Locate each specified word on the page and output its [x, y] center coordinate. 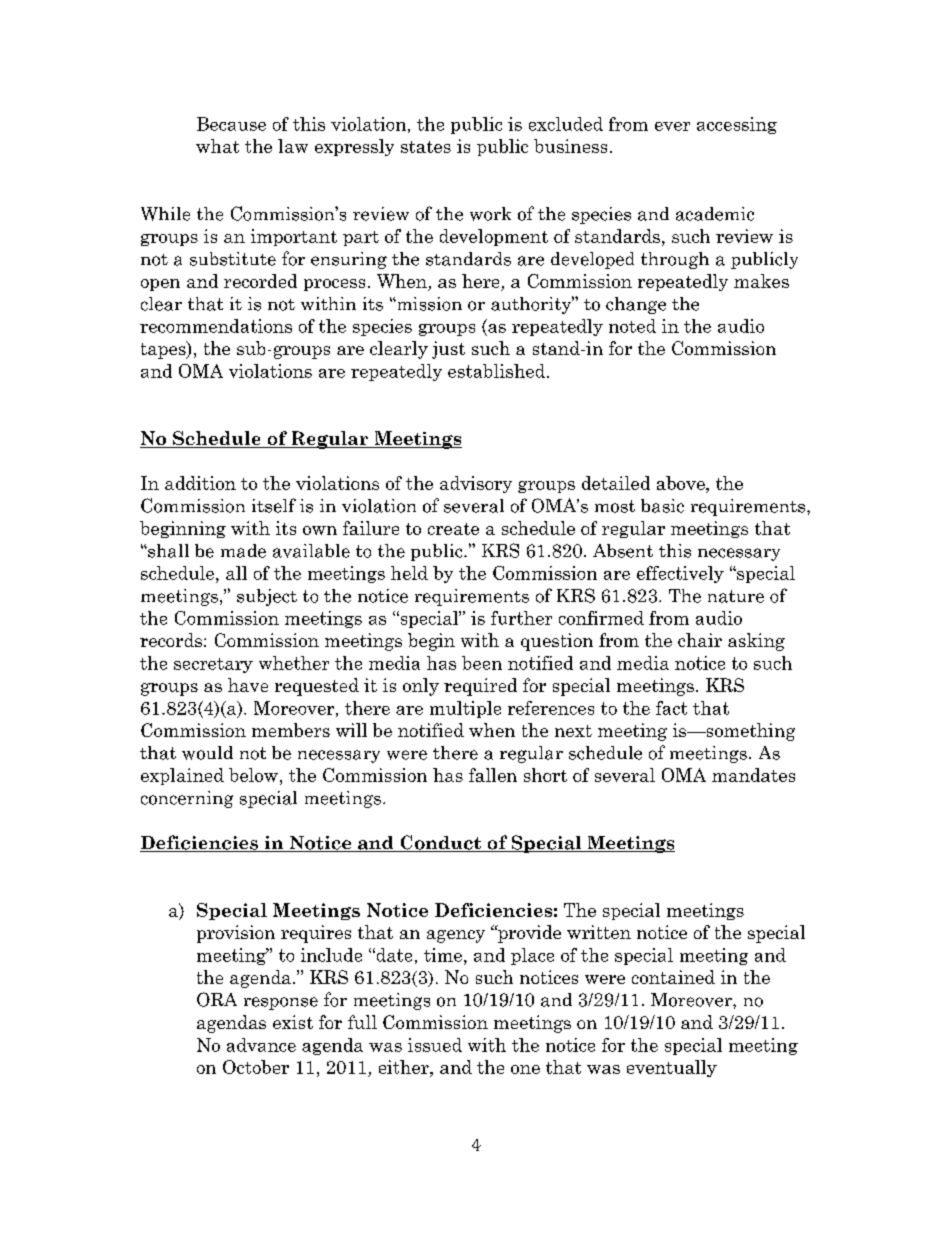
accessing [737, 125]
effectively [680, 574]
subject [267, 597]
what [217, 146]
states [426, 147]
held [409, 573]
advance [261, 1045]
